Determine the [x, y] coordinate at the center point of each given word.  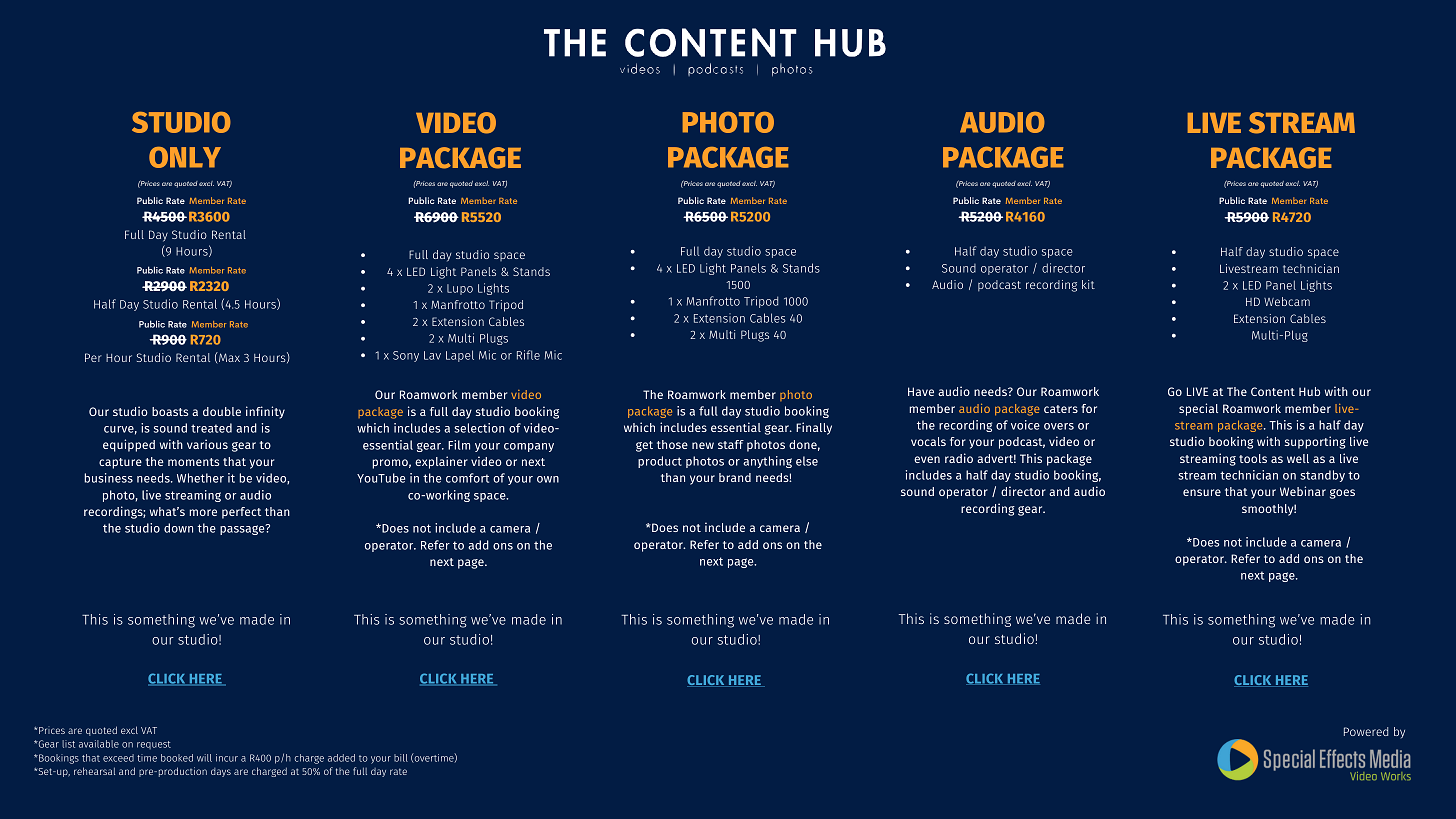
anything [767, 462]
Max [228, 358]
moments [193, 462]
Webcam [1287, 301]
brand [735, 477]
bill [401, 758]
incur [227, 758]
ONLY [185, 157]
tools [1253, 458]
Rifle [528, 355]
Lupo [460, 289]
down [178, 528]
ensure [1202, 492]
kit [1088, 284]
